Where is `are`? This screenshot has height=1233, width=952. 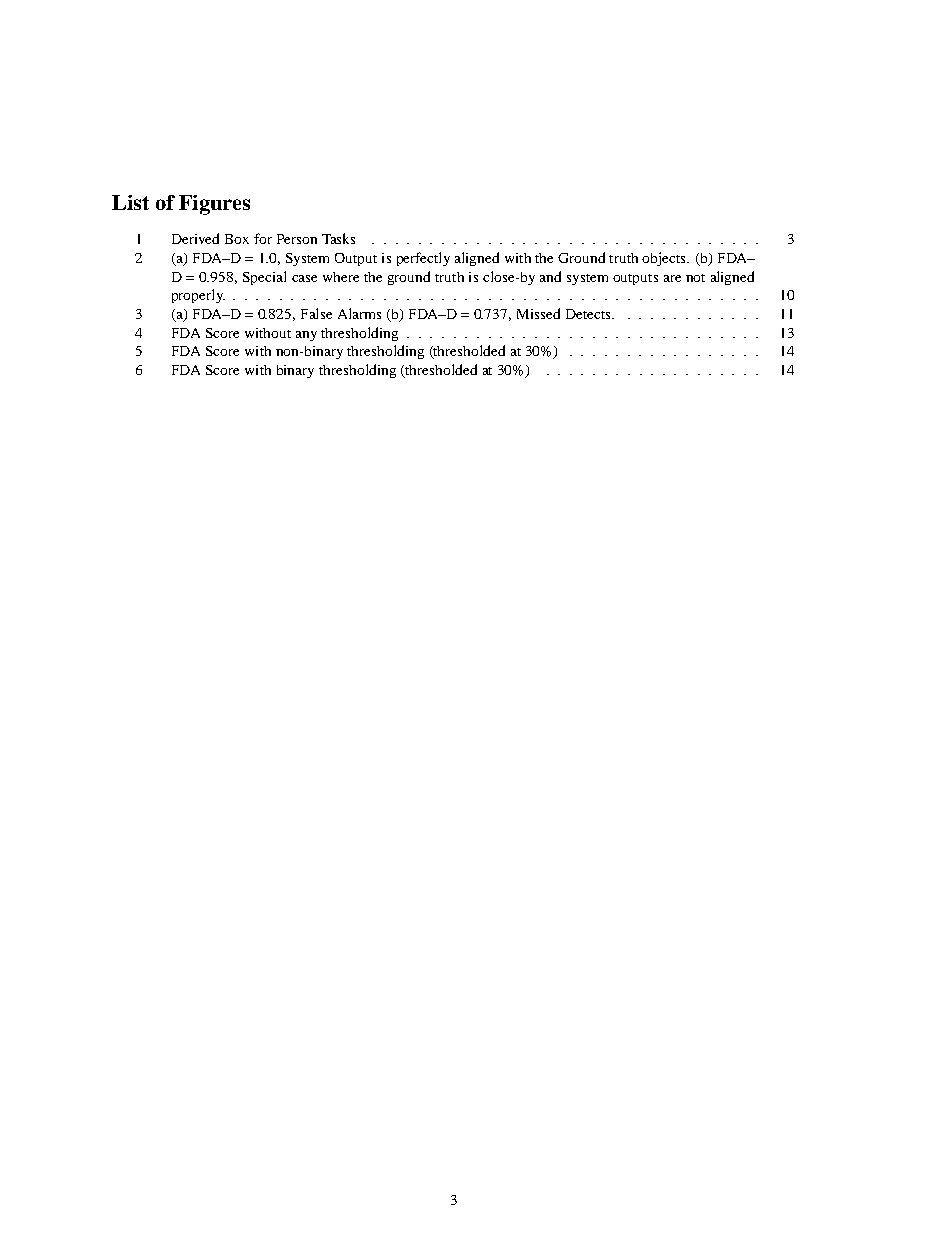
are is located at coordinates (672, 278).
